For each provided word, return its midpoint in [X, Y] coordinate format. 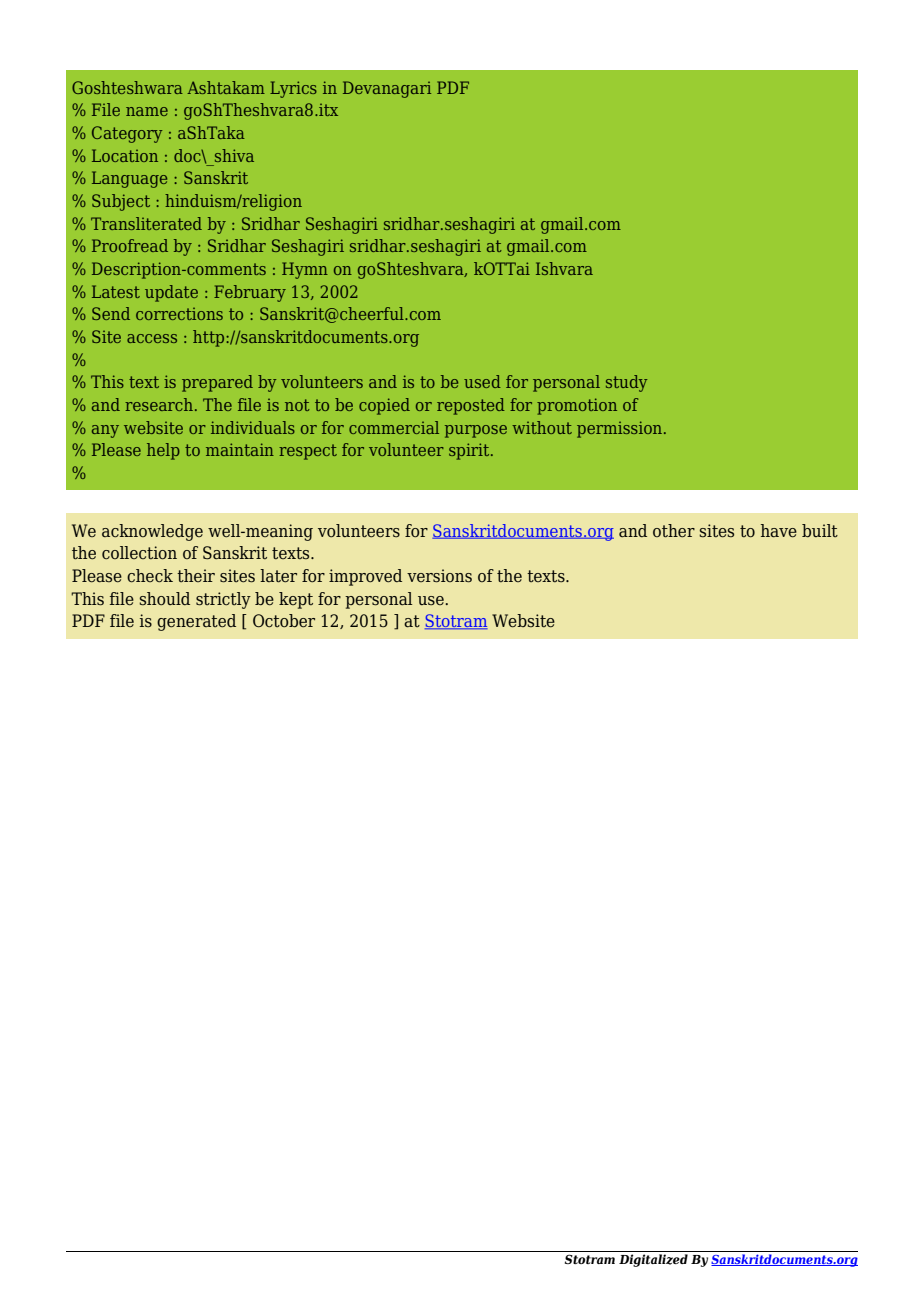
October [284, 621]
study [626, 383]
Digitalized [653, 1260]
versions [439, 576]
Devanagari [387, 89]
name [147, 111]
